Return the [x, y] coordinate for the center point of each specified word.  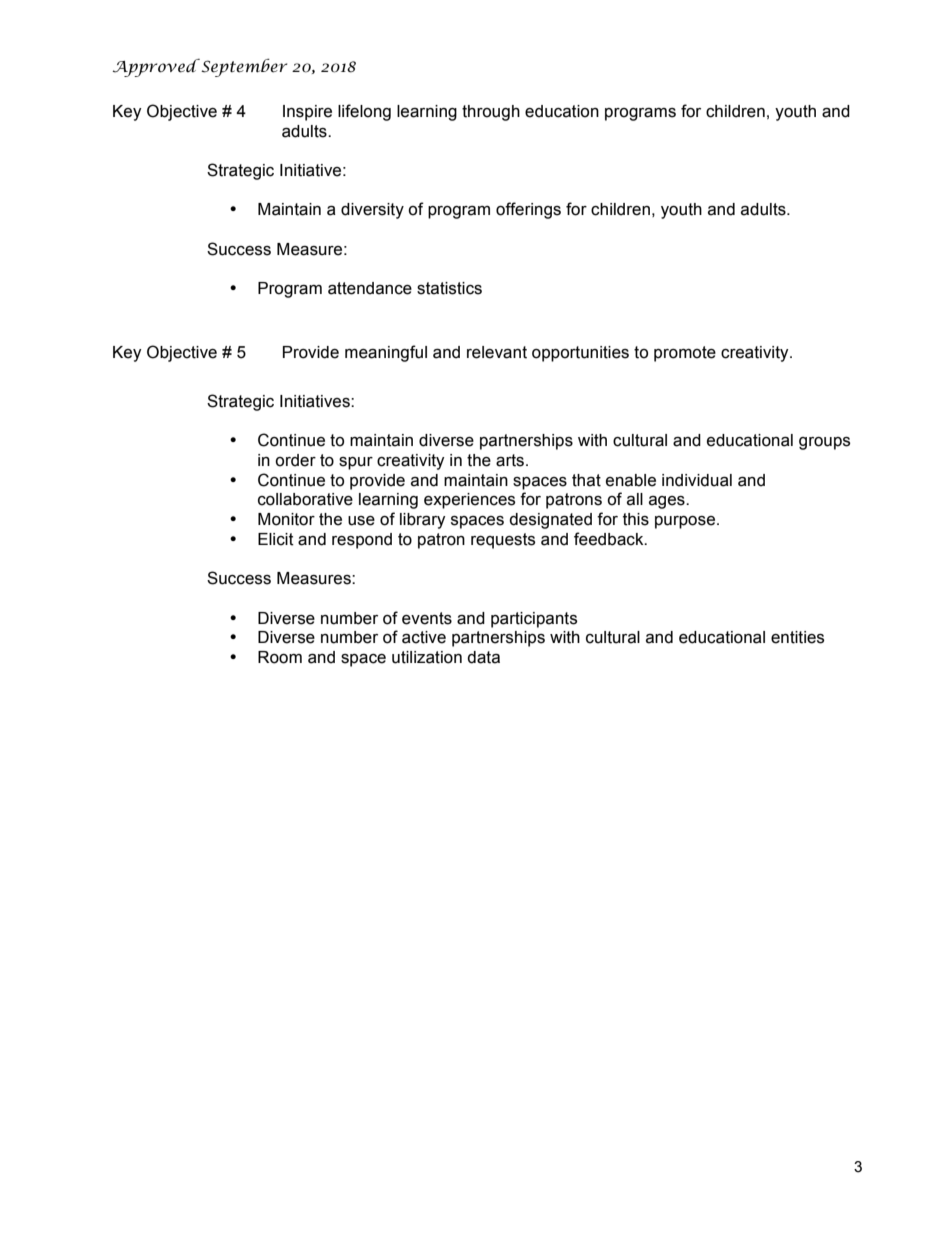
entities [797, 637]
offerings [528, 210]
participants [534, 620]
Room [280, 657]
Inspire [307, 113]
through [491, 113]
